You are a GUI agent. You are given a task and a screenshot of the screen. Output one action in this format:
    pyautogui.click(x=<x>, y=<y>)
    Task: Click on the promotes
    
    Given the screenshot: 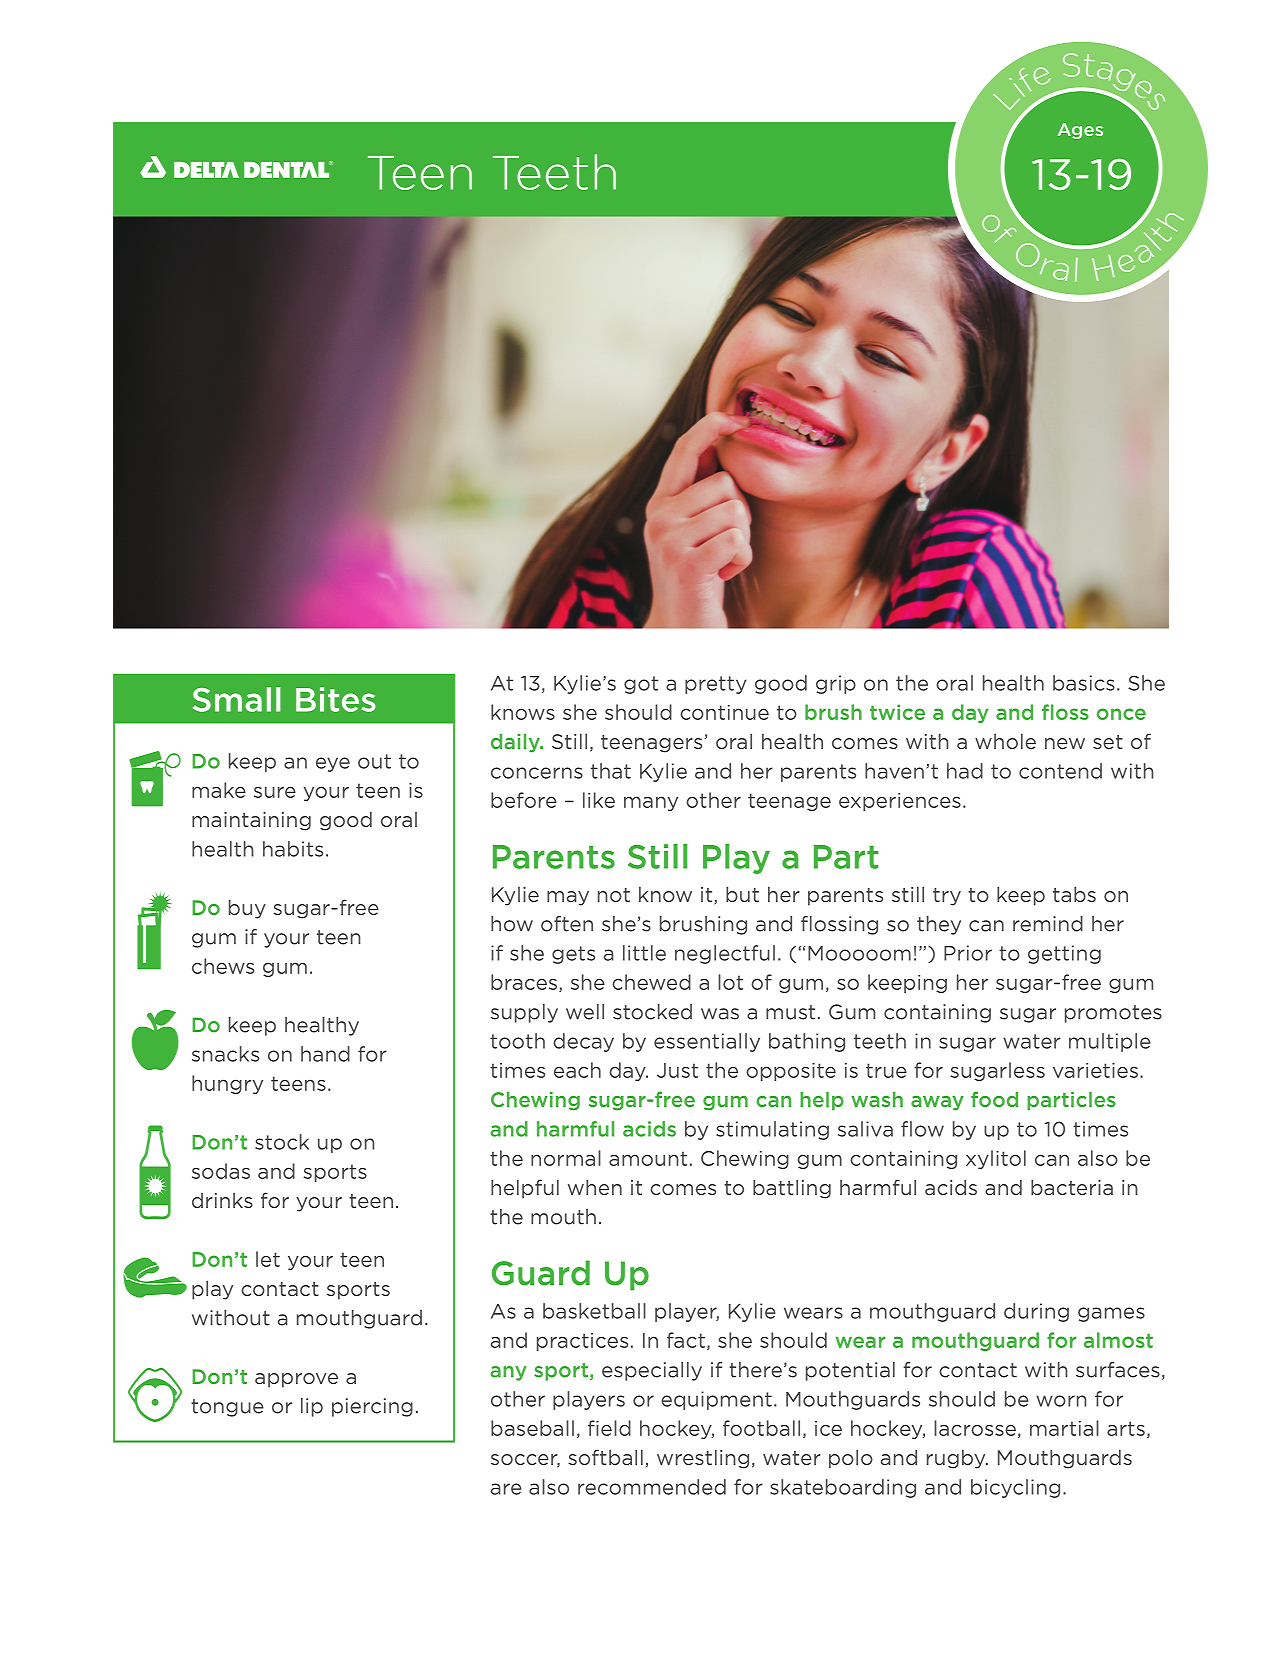 What is the action you would take?
    pyautogui.click(x=1113, y=1014)
